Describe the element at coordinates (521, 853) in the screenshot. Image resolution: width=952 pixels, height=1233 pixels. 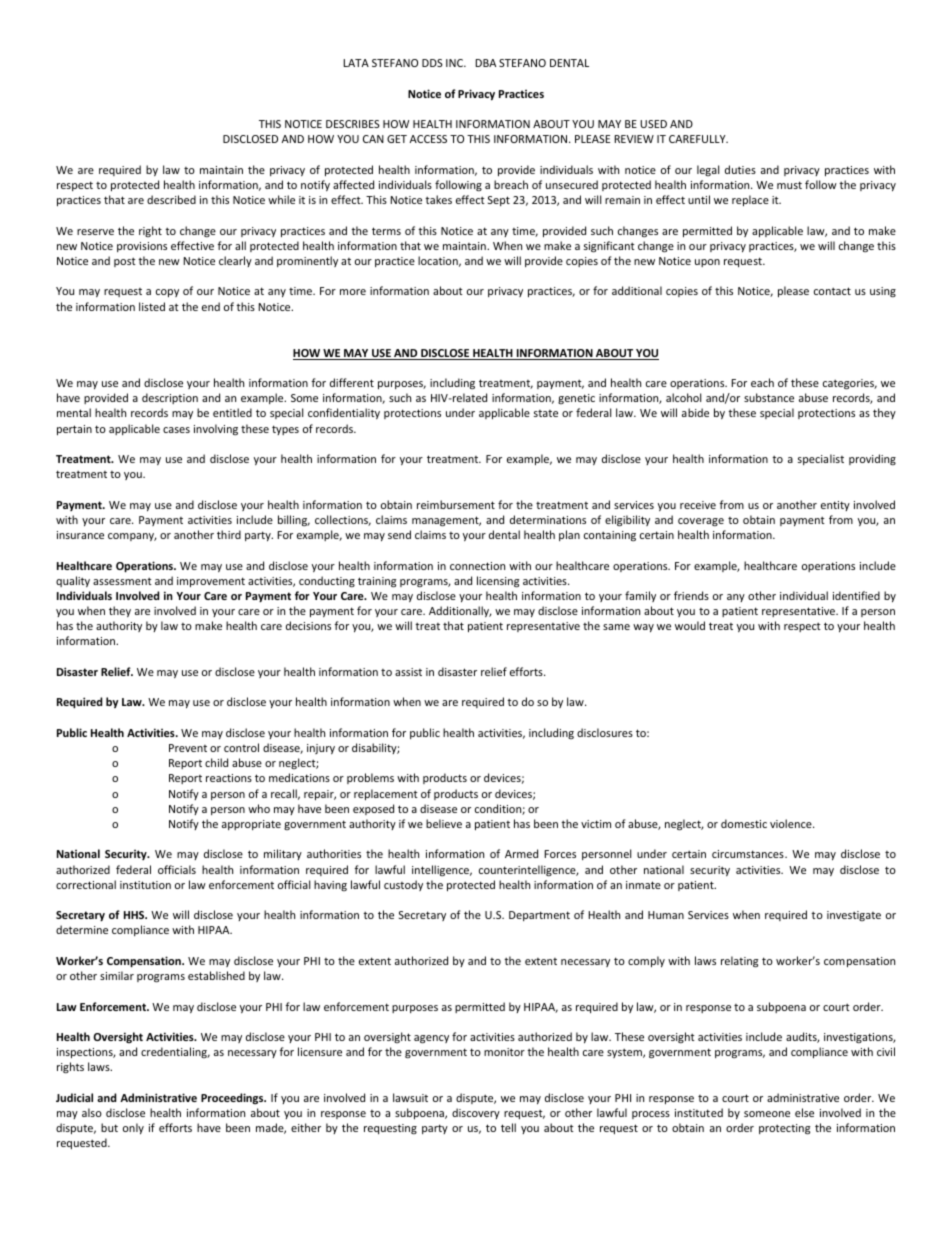
I see `Armed` at that location.
